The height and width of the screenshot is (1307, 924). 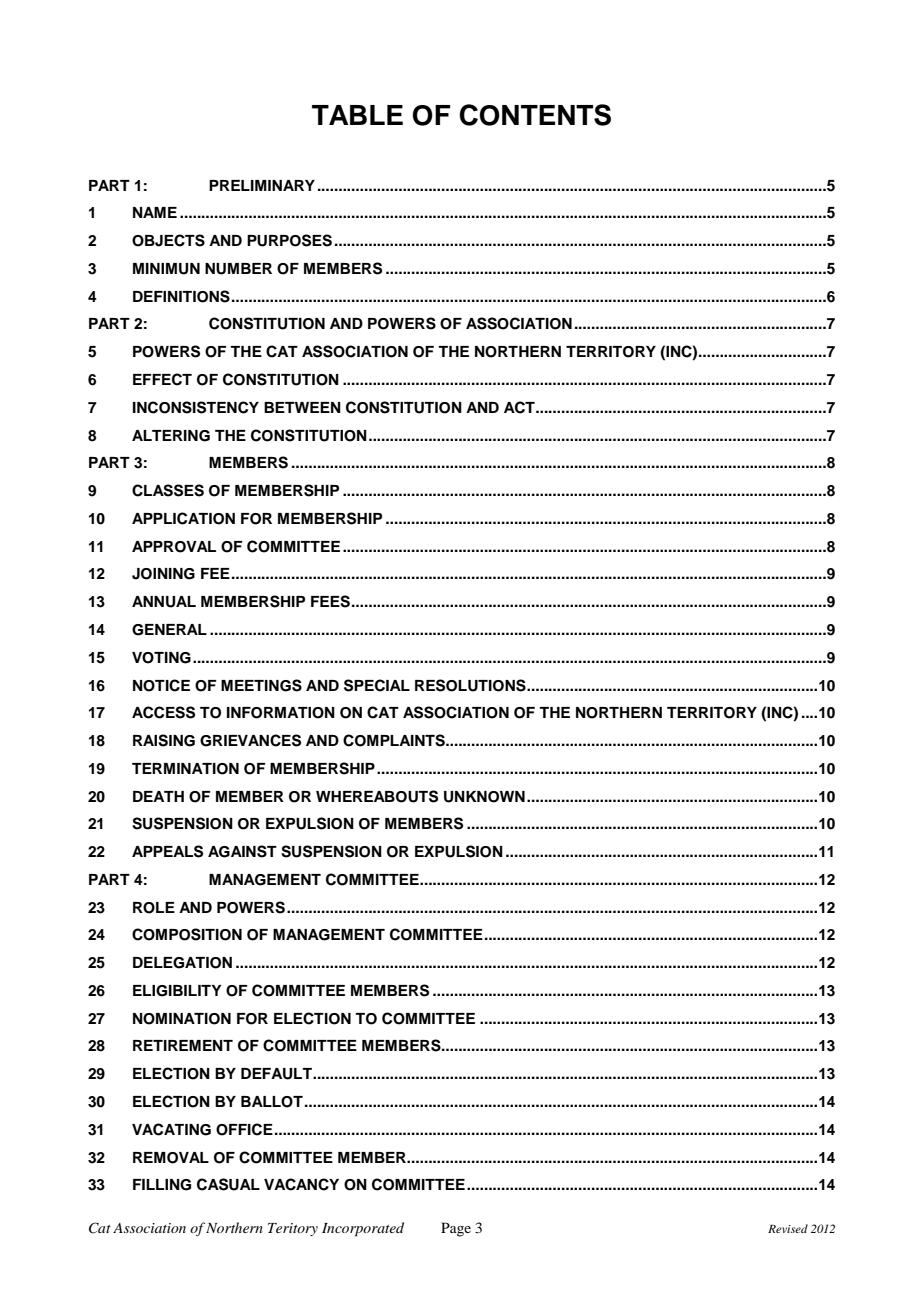 I want to click on CASUAL, so click(x=228, y=1184).
